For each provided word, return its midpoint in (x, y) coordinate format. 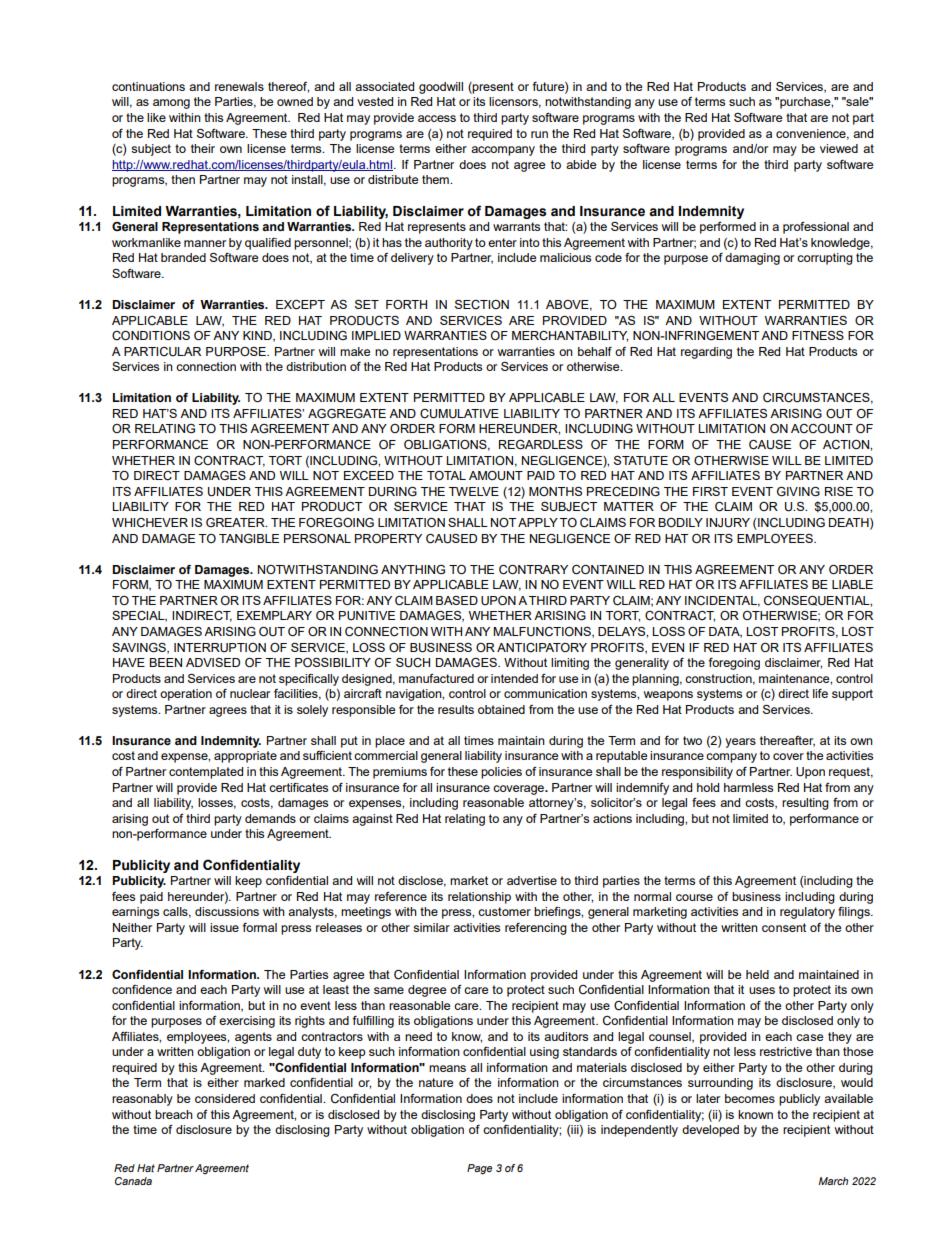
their (203, 148)
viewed (839, 148)
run (539, 134)
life (820, 693)
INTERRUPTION (220, 648)
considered (225, 1098)
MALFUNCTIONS (543, 632)
